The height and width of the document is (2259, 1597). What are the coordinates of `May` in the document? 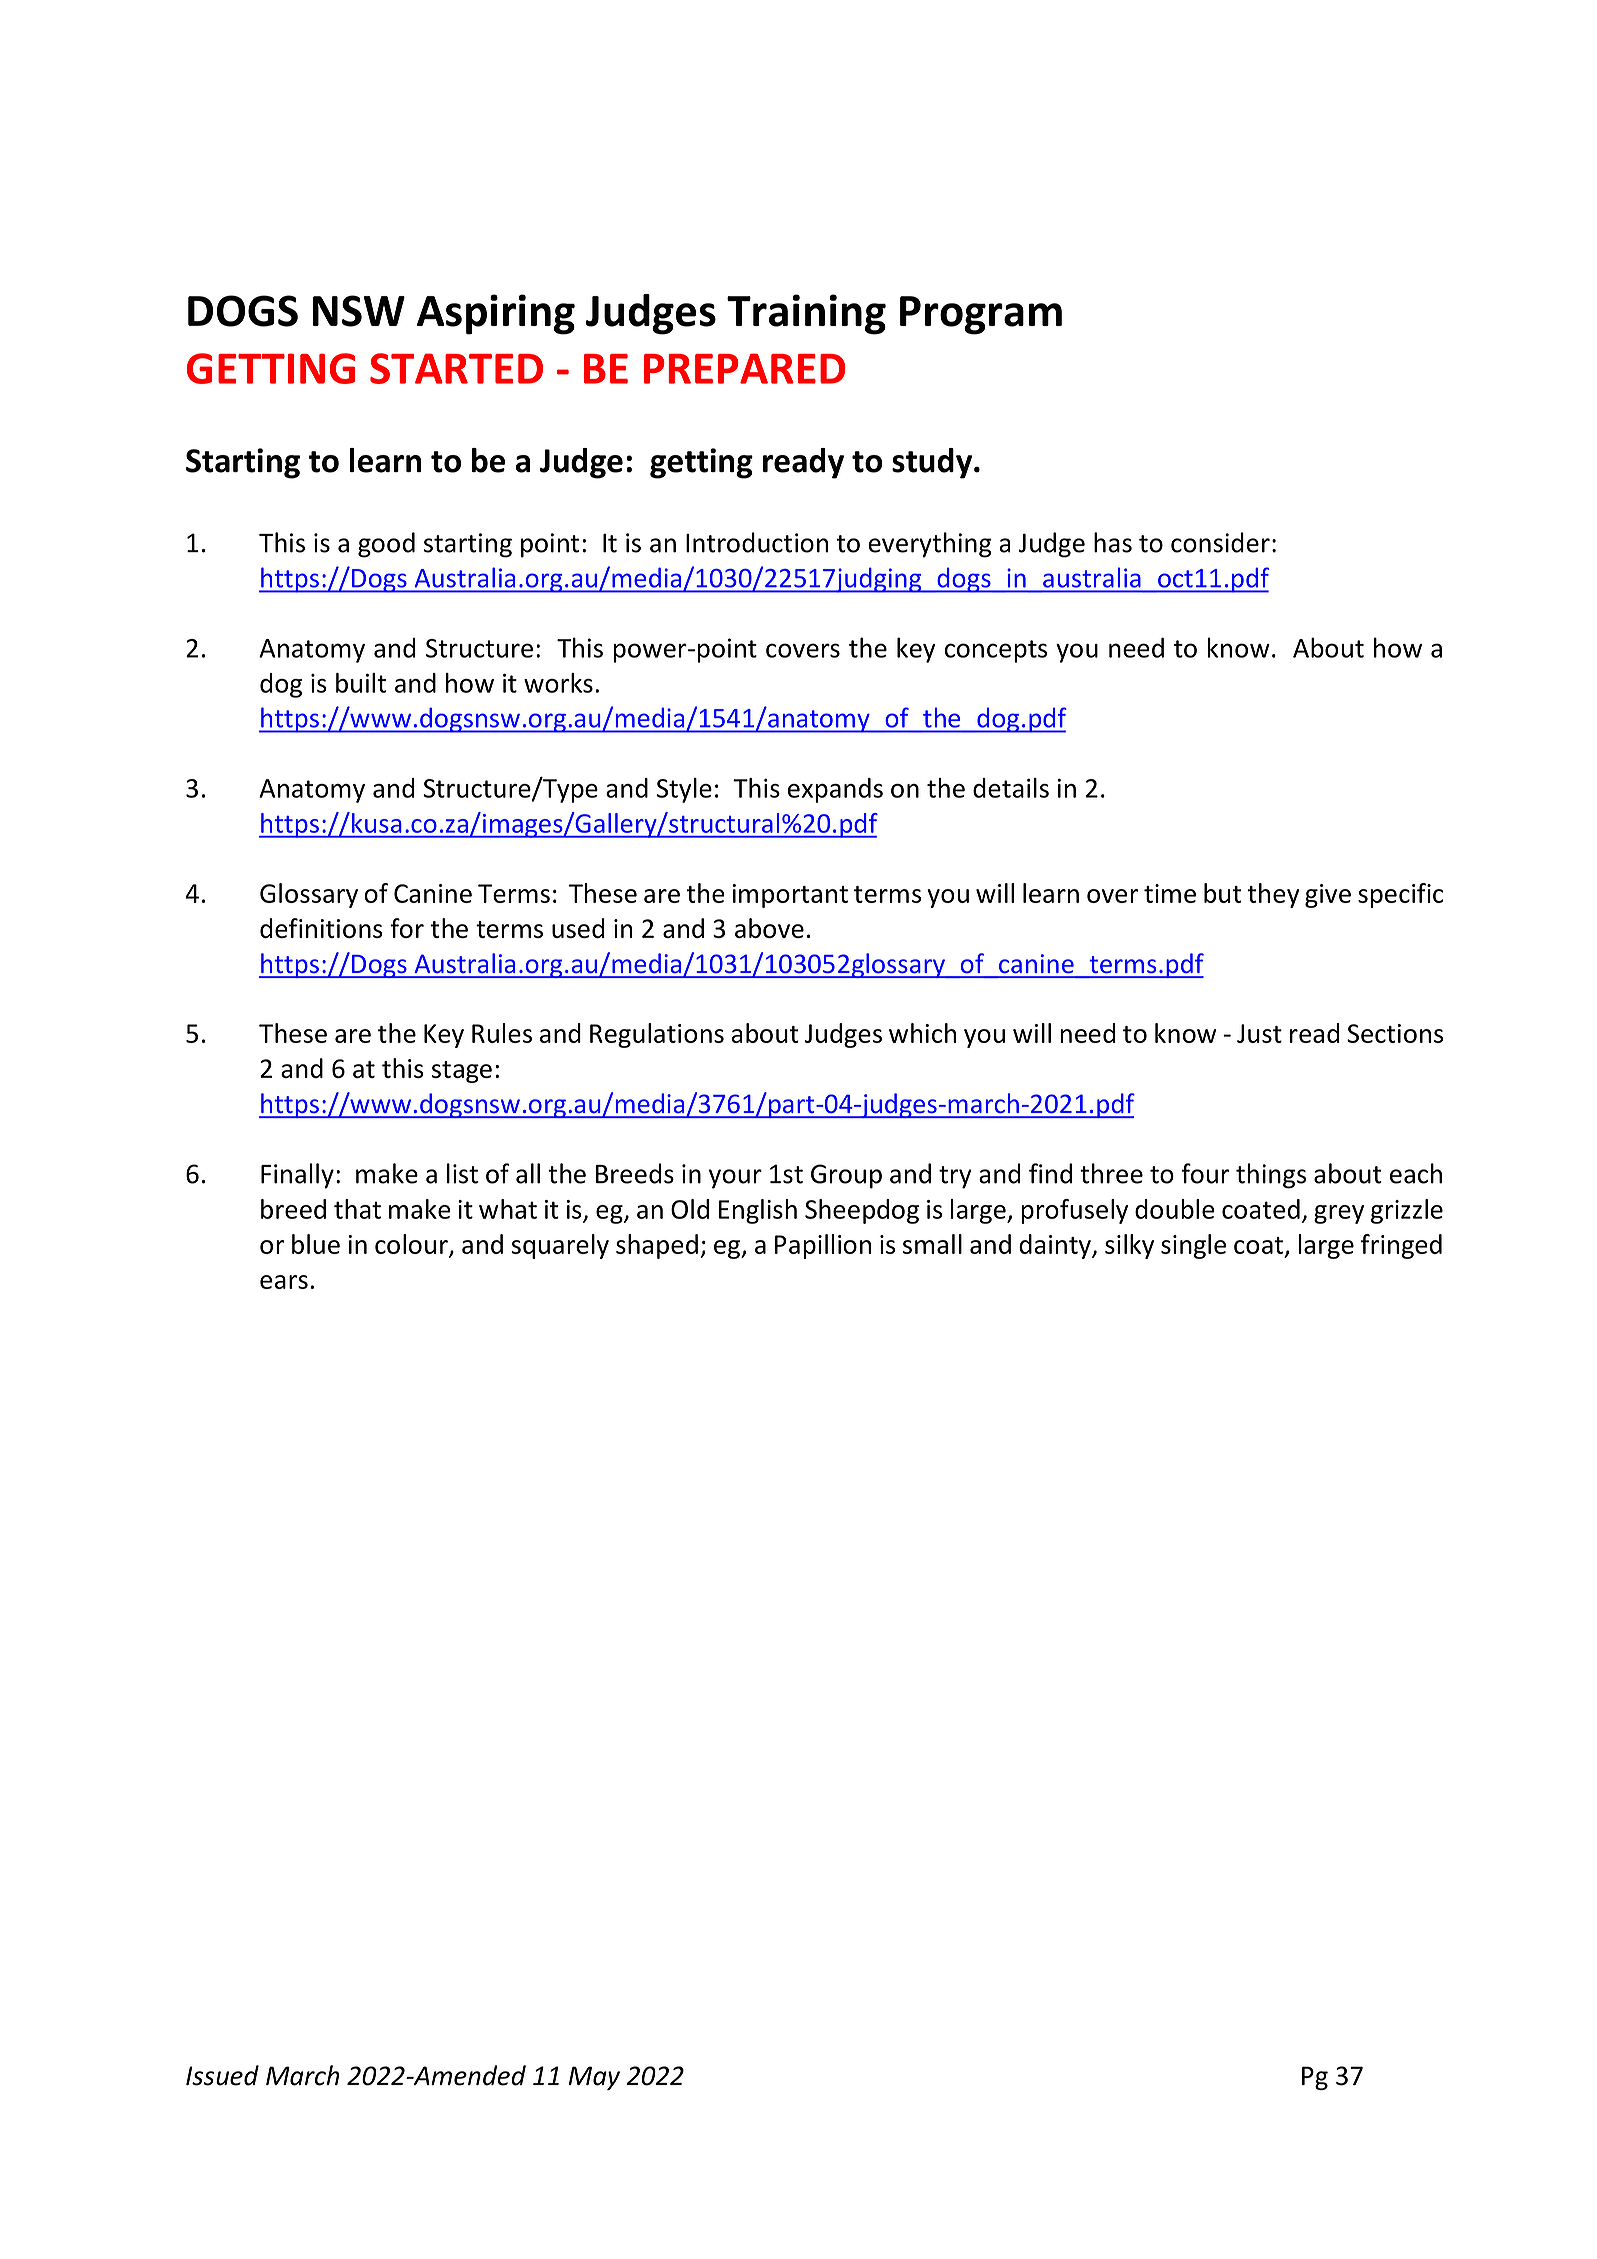 It's located at (594, 2078).
